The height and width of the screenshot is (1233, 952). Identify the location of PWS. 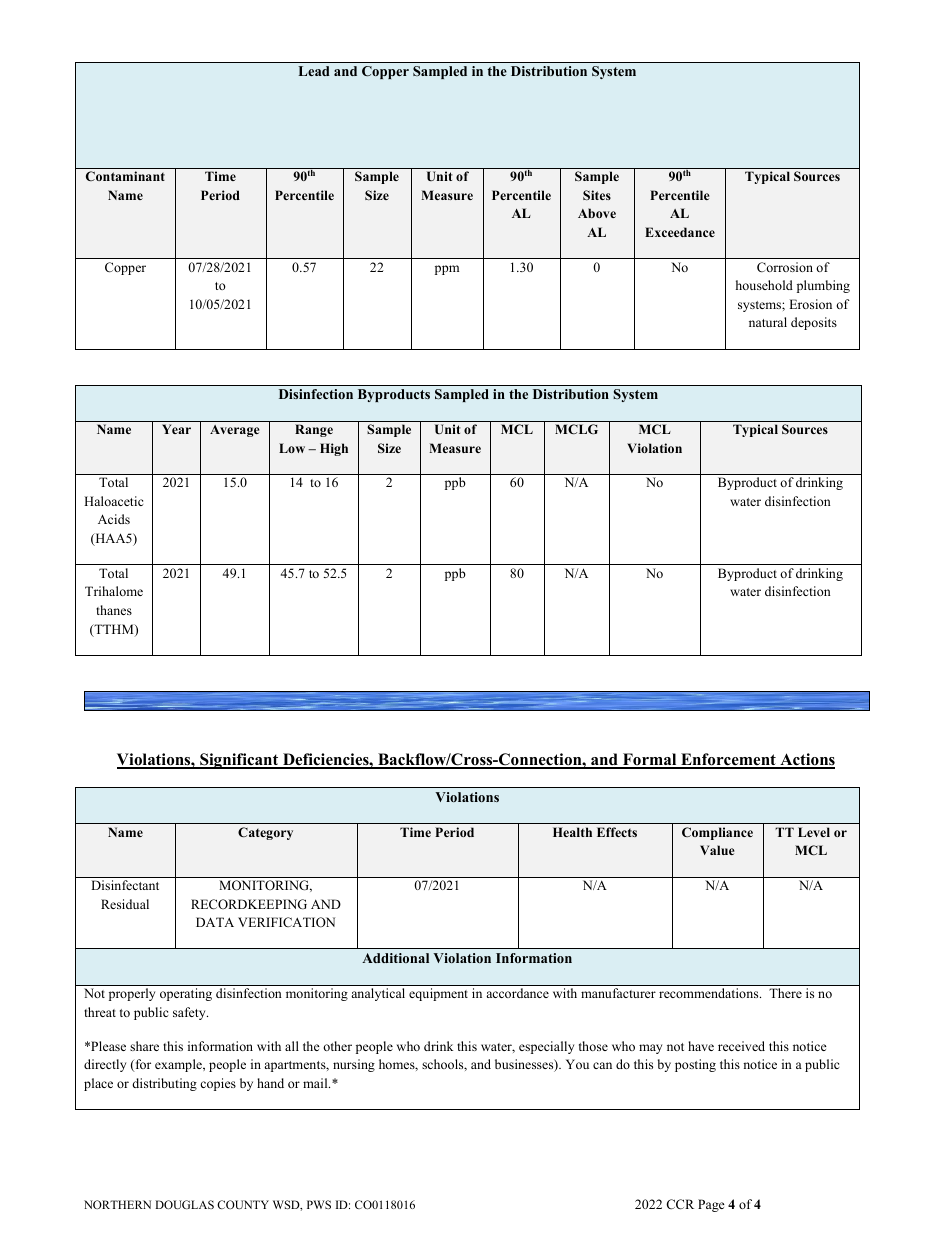
(319, 1204).
